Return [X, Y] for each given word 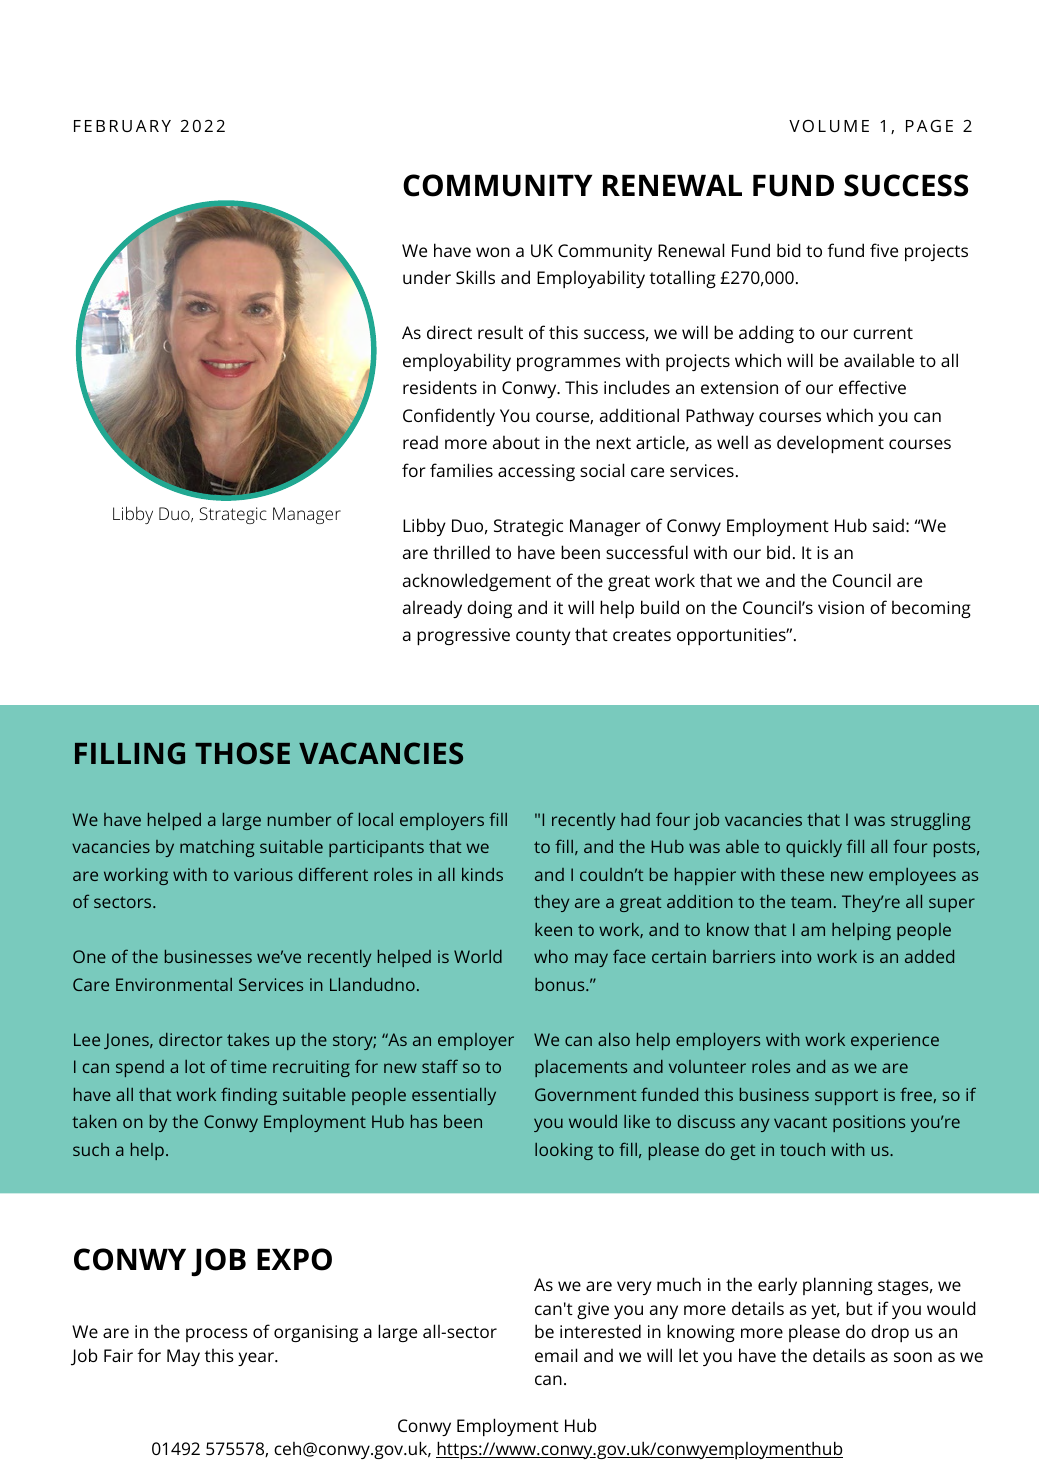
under [427, 277]
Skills [475, 277]
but [859, 1308]
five [884, 250]
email [556, 1355]
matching [217, 848]
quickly [814, 848]
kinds [482, 874]
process [217, 1335]
